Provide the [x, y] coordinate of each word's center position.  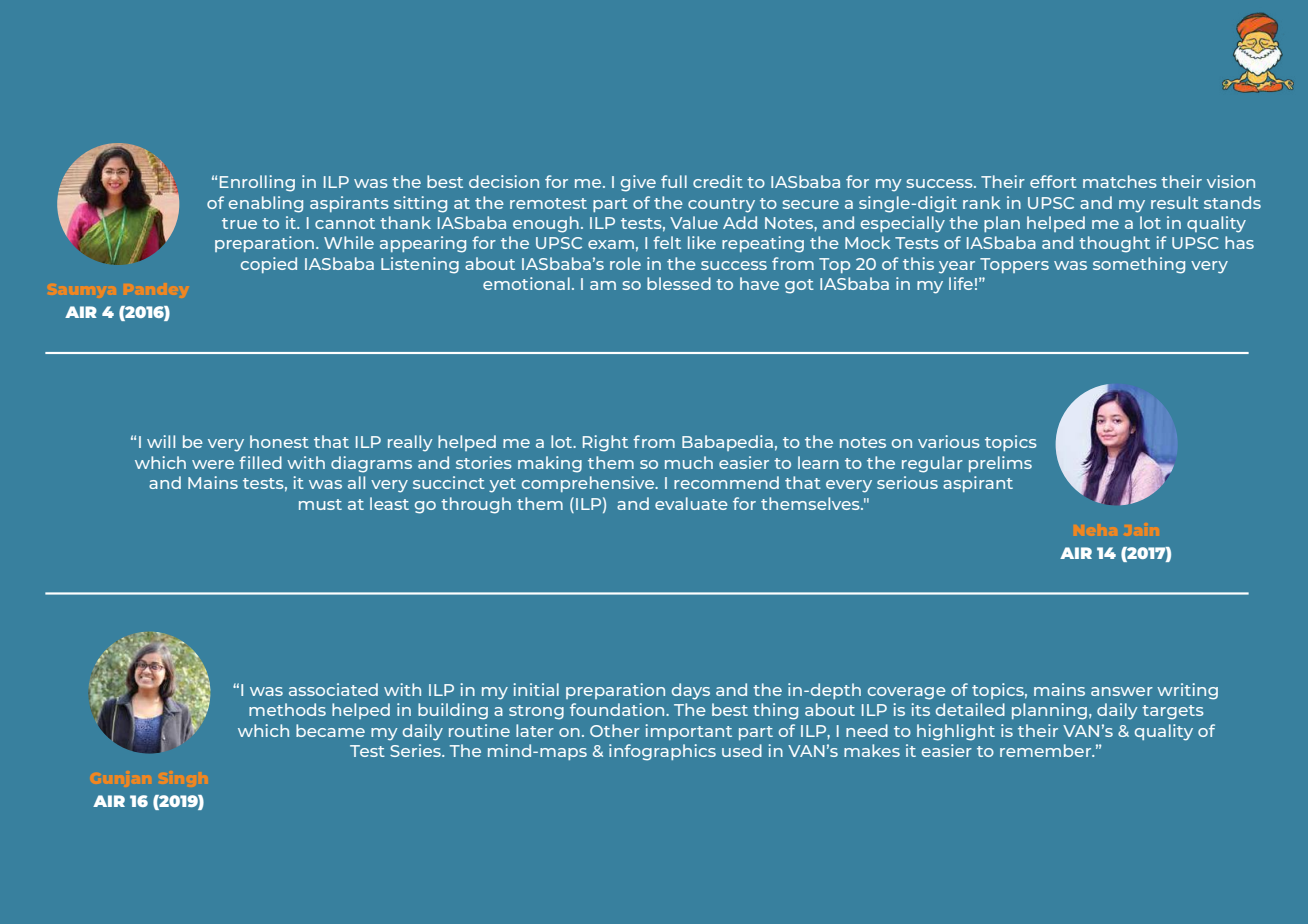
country [721, 205]
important [688, 732]
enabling [266, 204]
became [330, 730]
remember [1047, 750]
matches [1120, 181]
